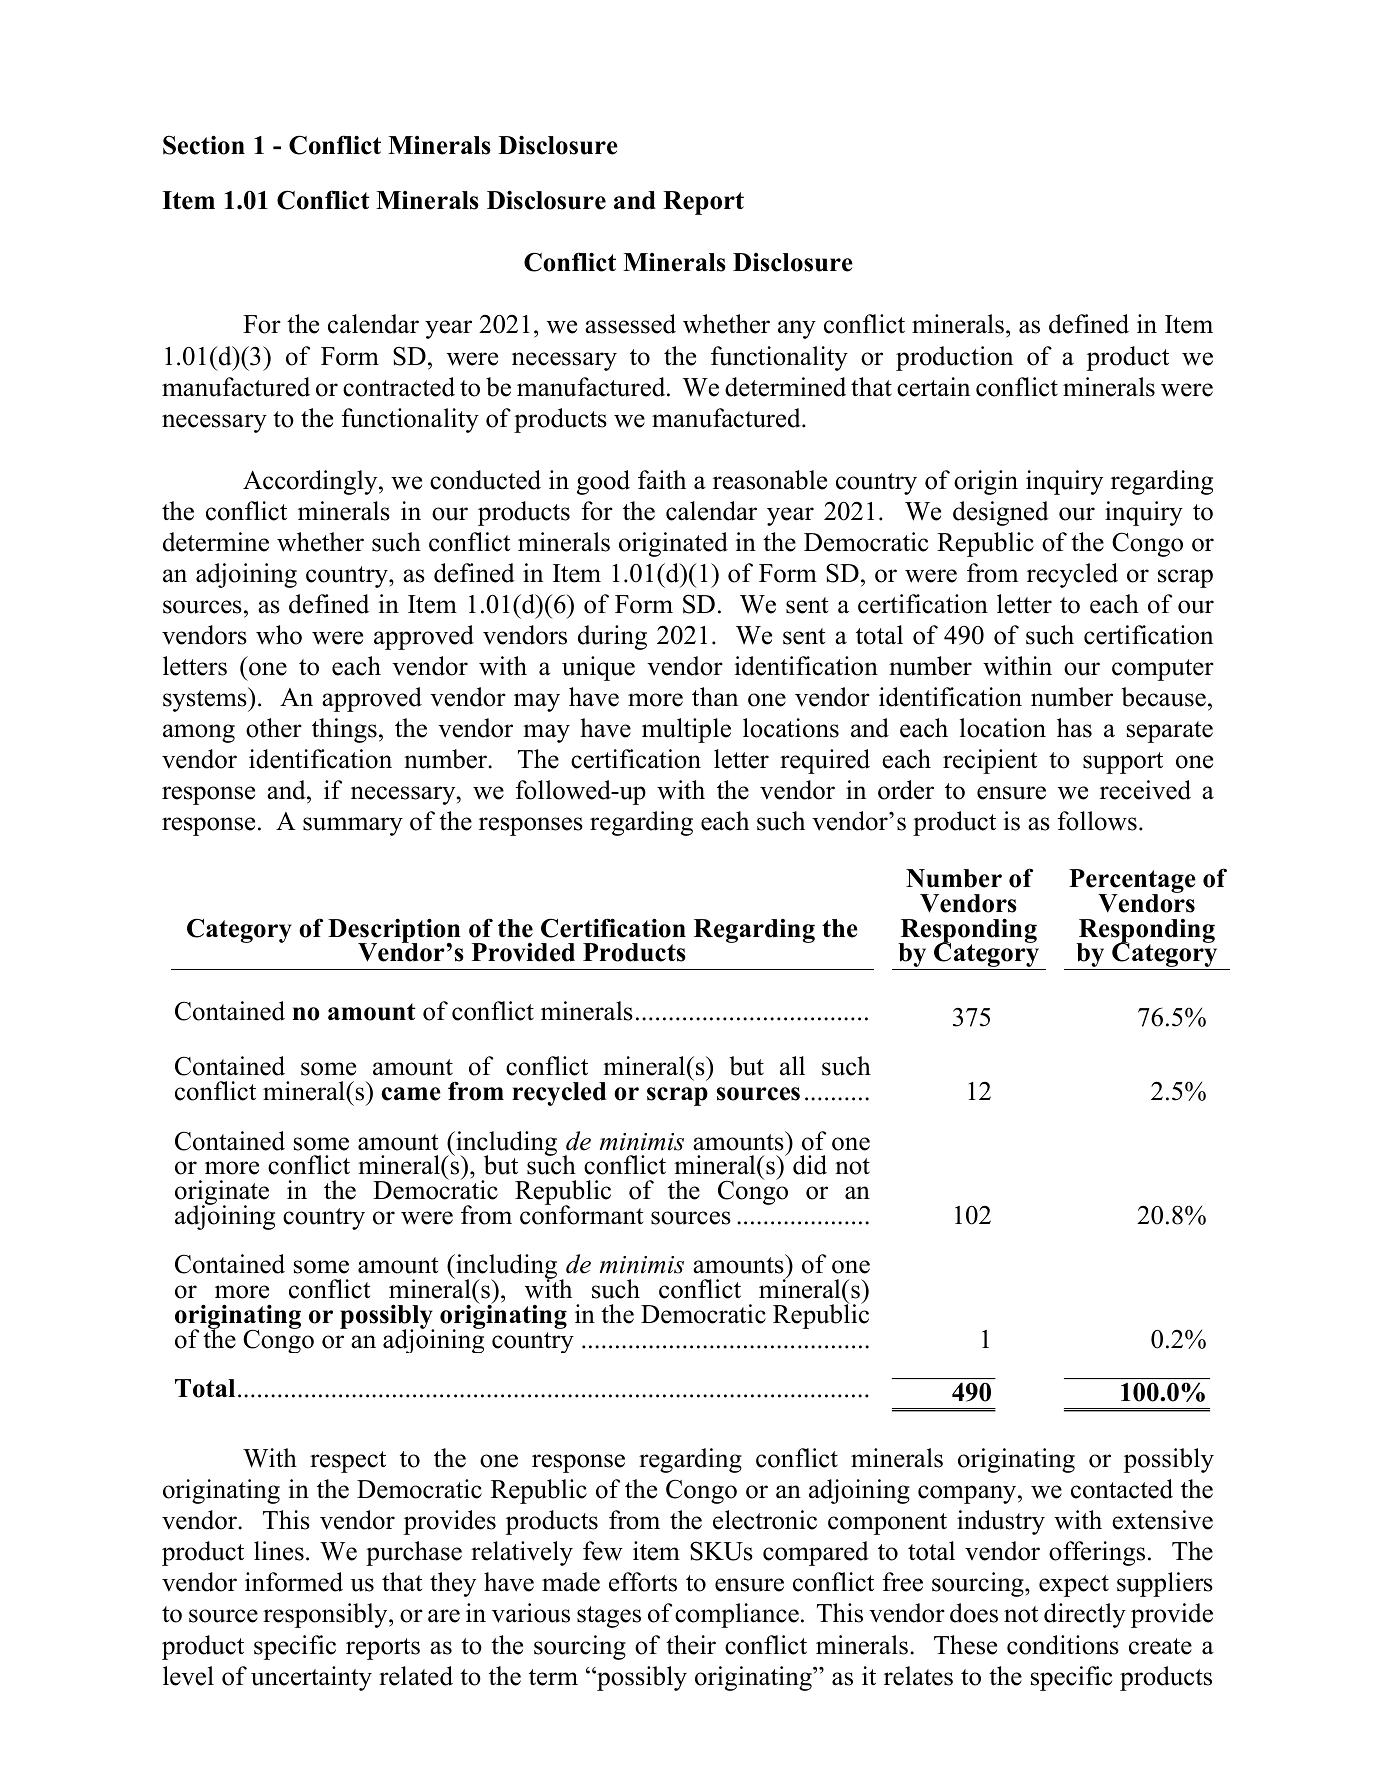  What do you see at coordinates (792, 1065) in the screenshot?
I see `all` at bounding box center [792, 1065].
